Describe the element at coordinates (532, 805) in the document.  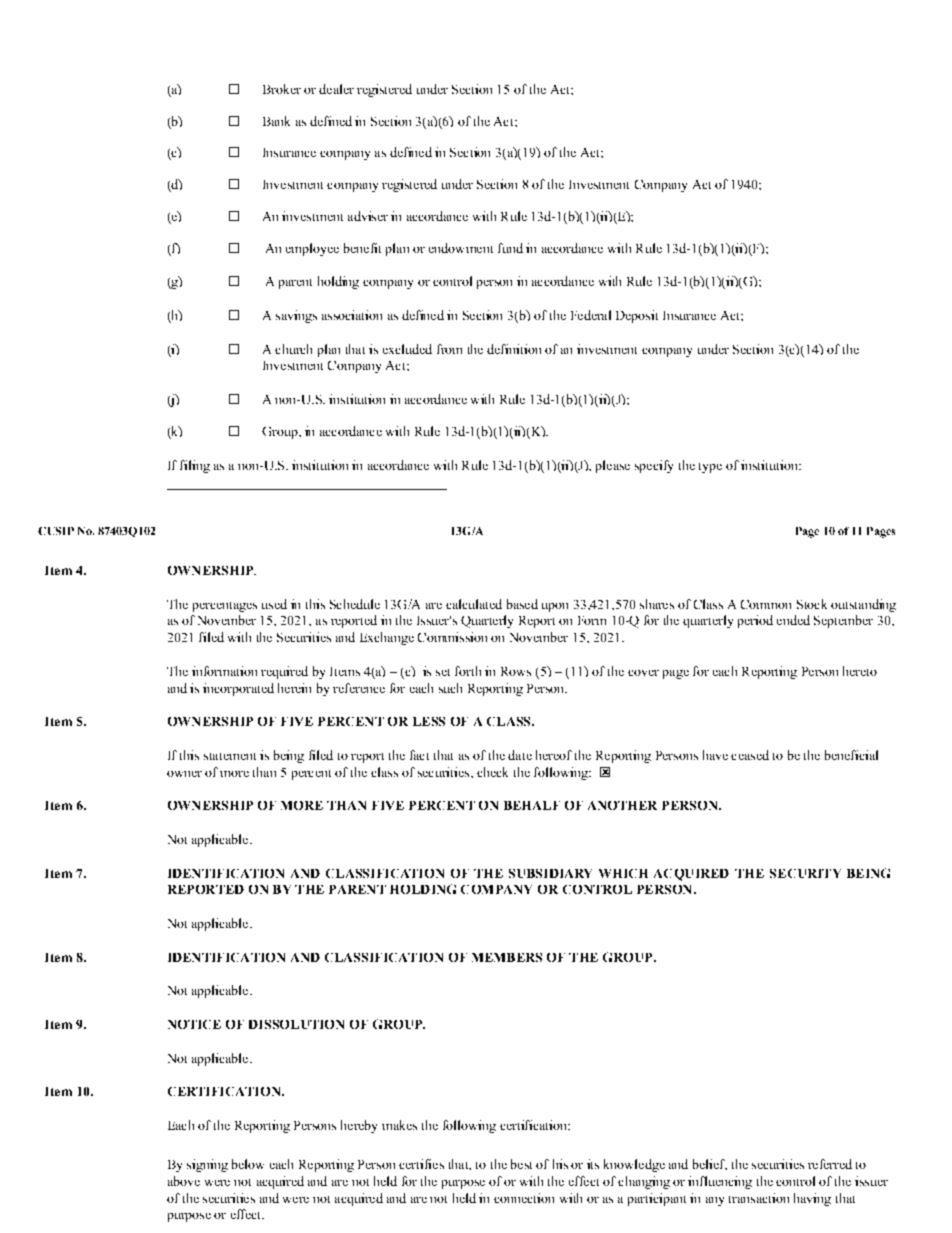
I see `BEHALF` at that location.
